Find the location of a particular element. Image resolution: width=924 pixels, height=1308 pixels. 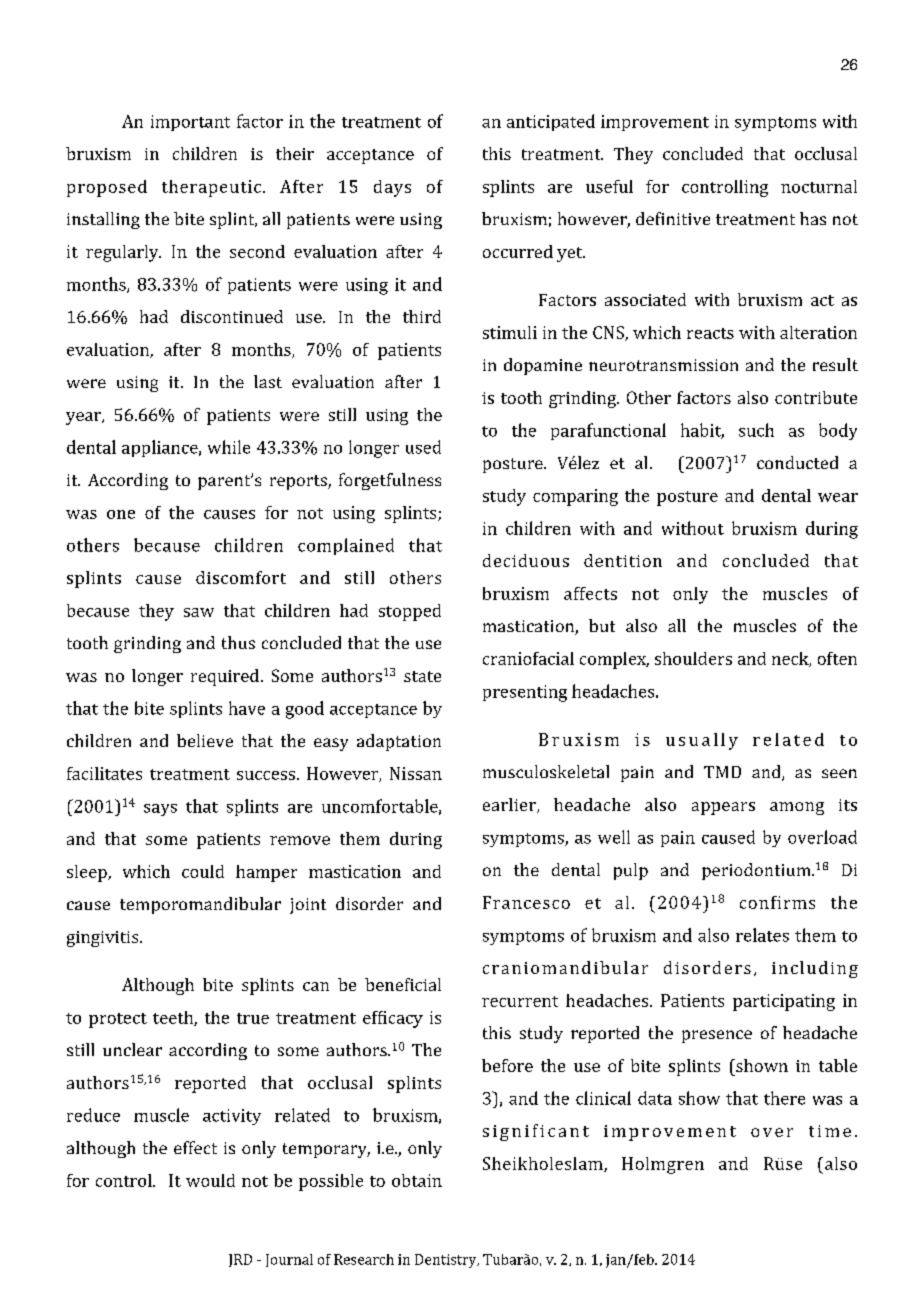

says is located at coordinates (160, 810).
